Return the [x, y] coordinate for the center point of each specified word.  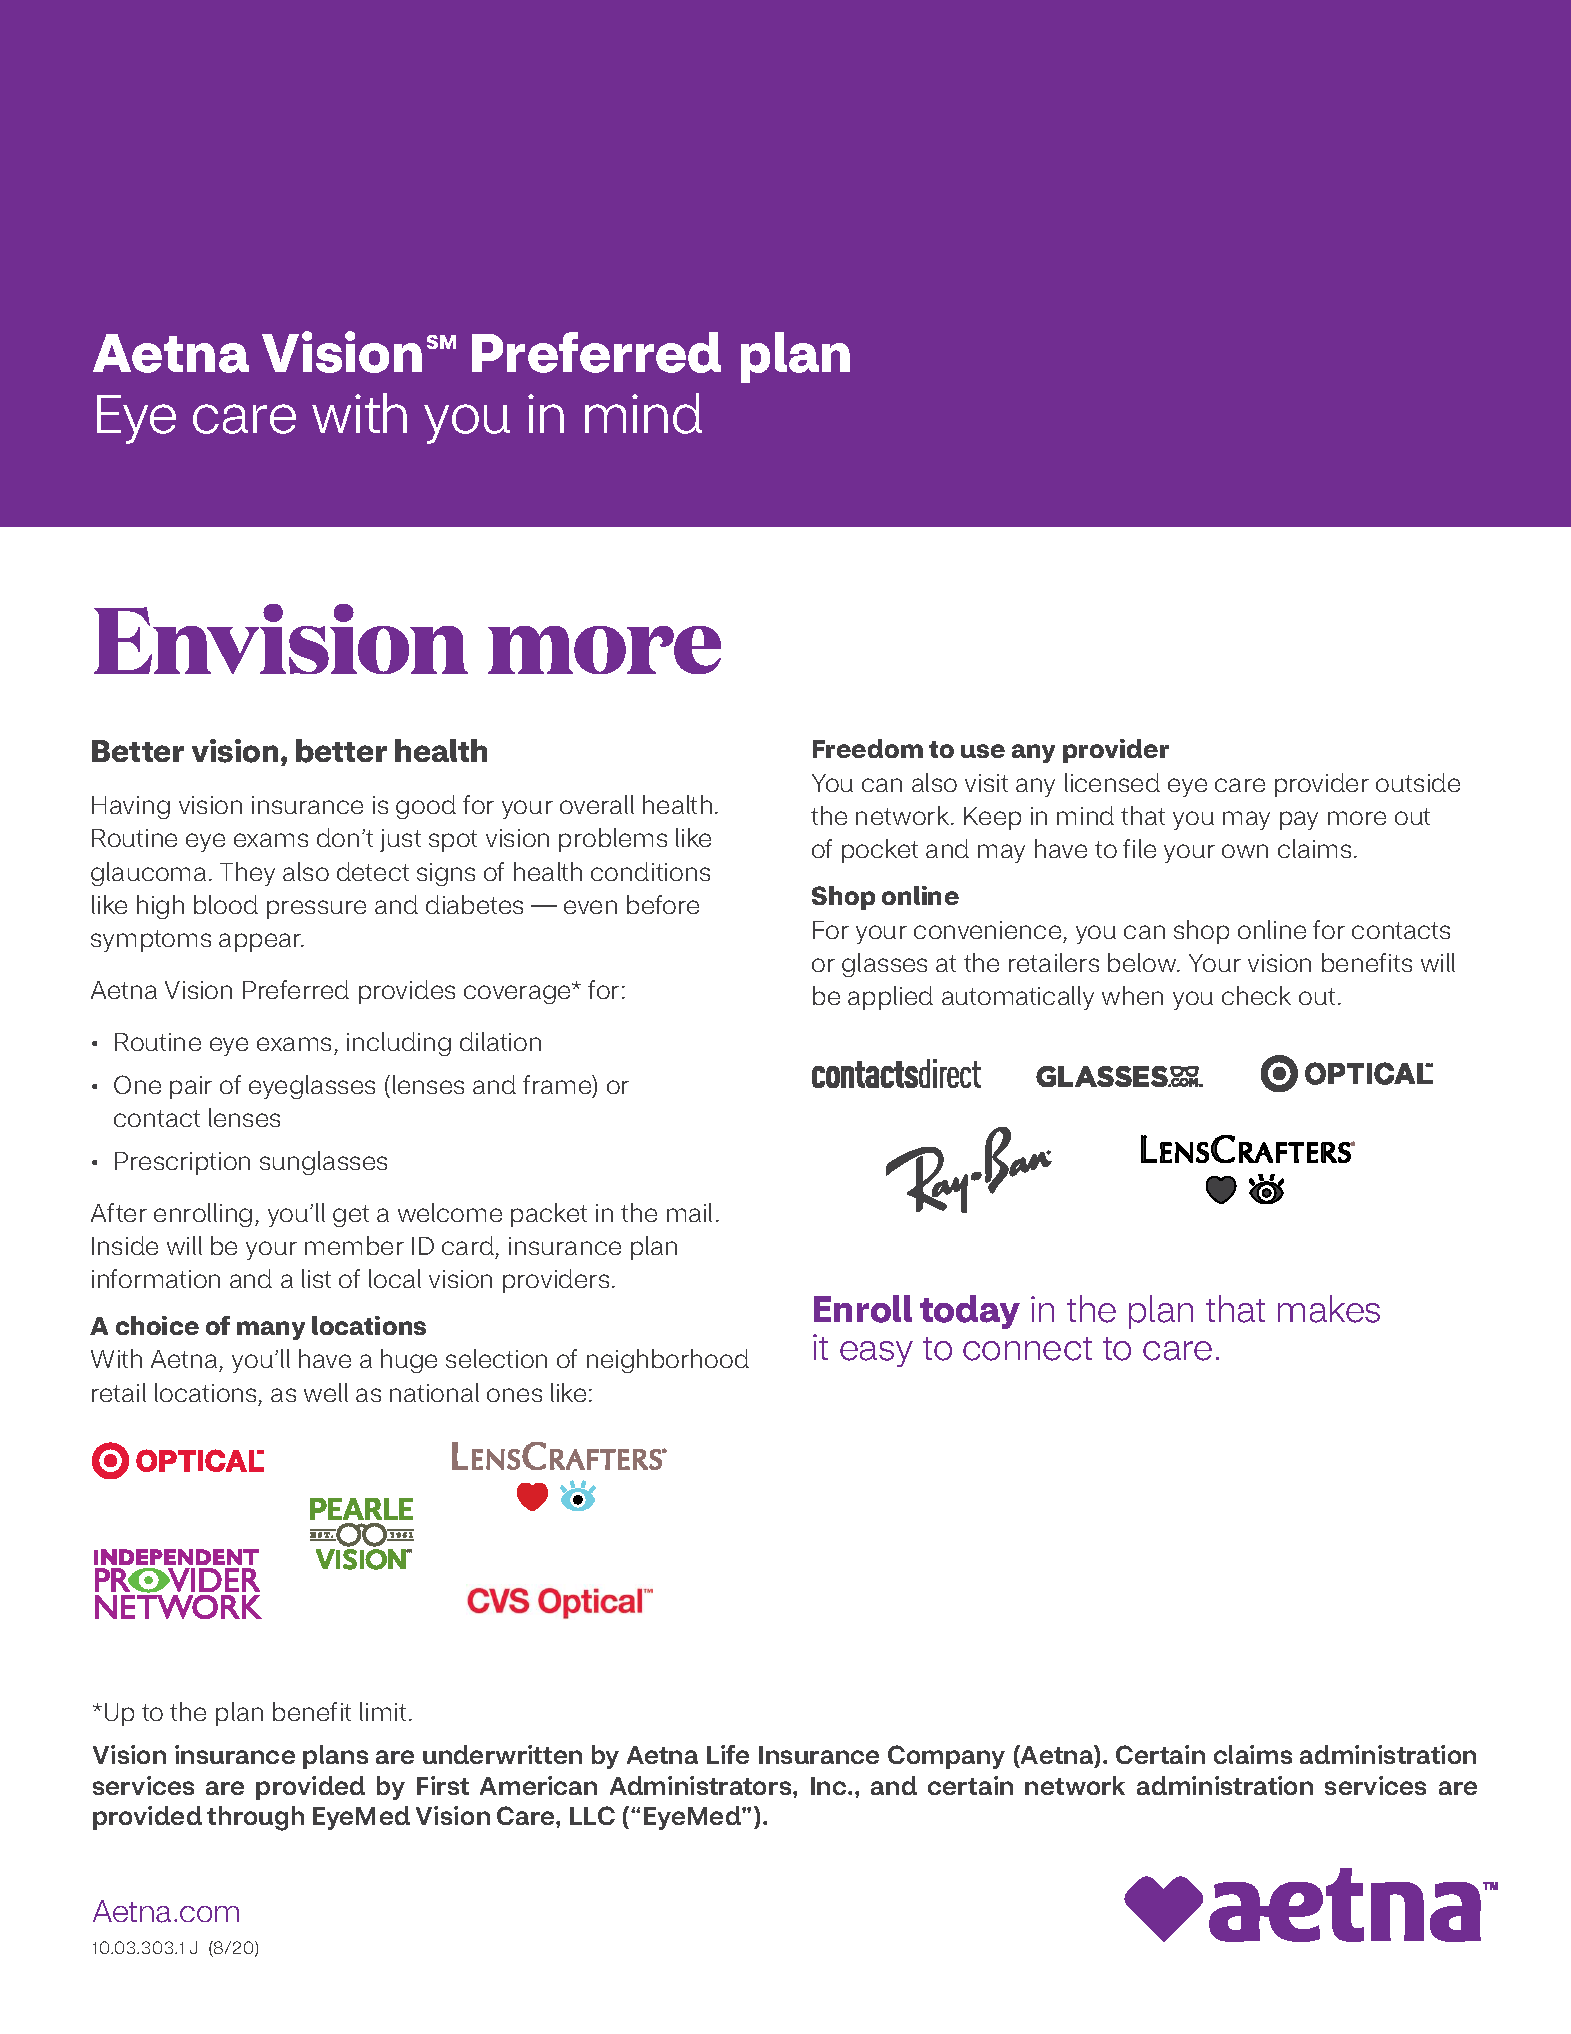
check [1256, 995]
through [255, 1818]
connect [1027, 1349]
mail [689, 1212]
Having [131, 807]
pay [1299, 820]
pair [191, 1087]
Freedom [868, 748]
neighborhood [668, 1361]
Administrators [702, 1785]
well [326, 1392]
